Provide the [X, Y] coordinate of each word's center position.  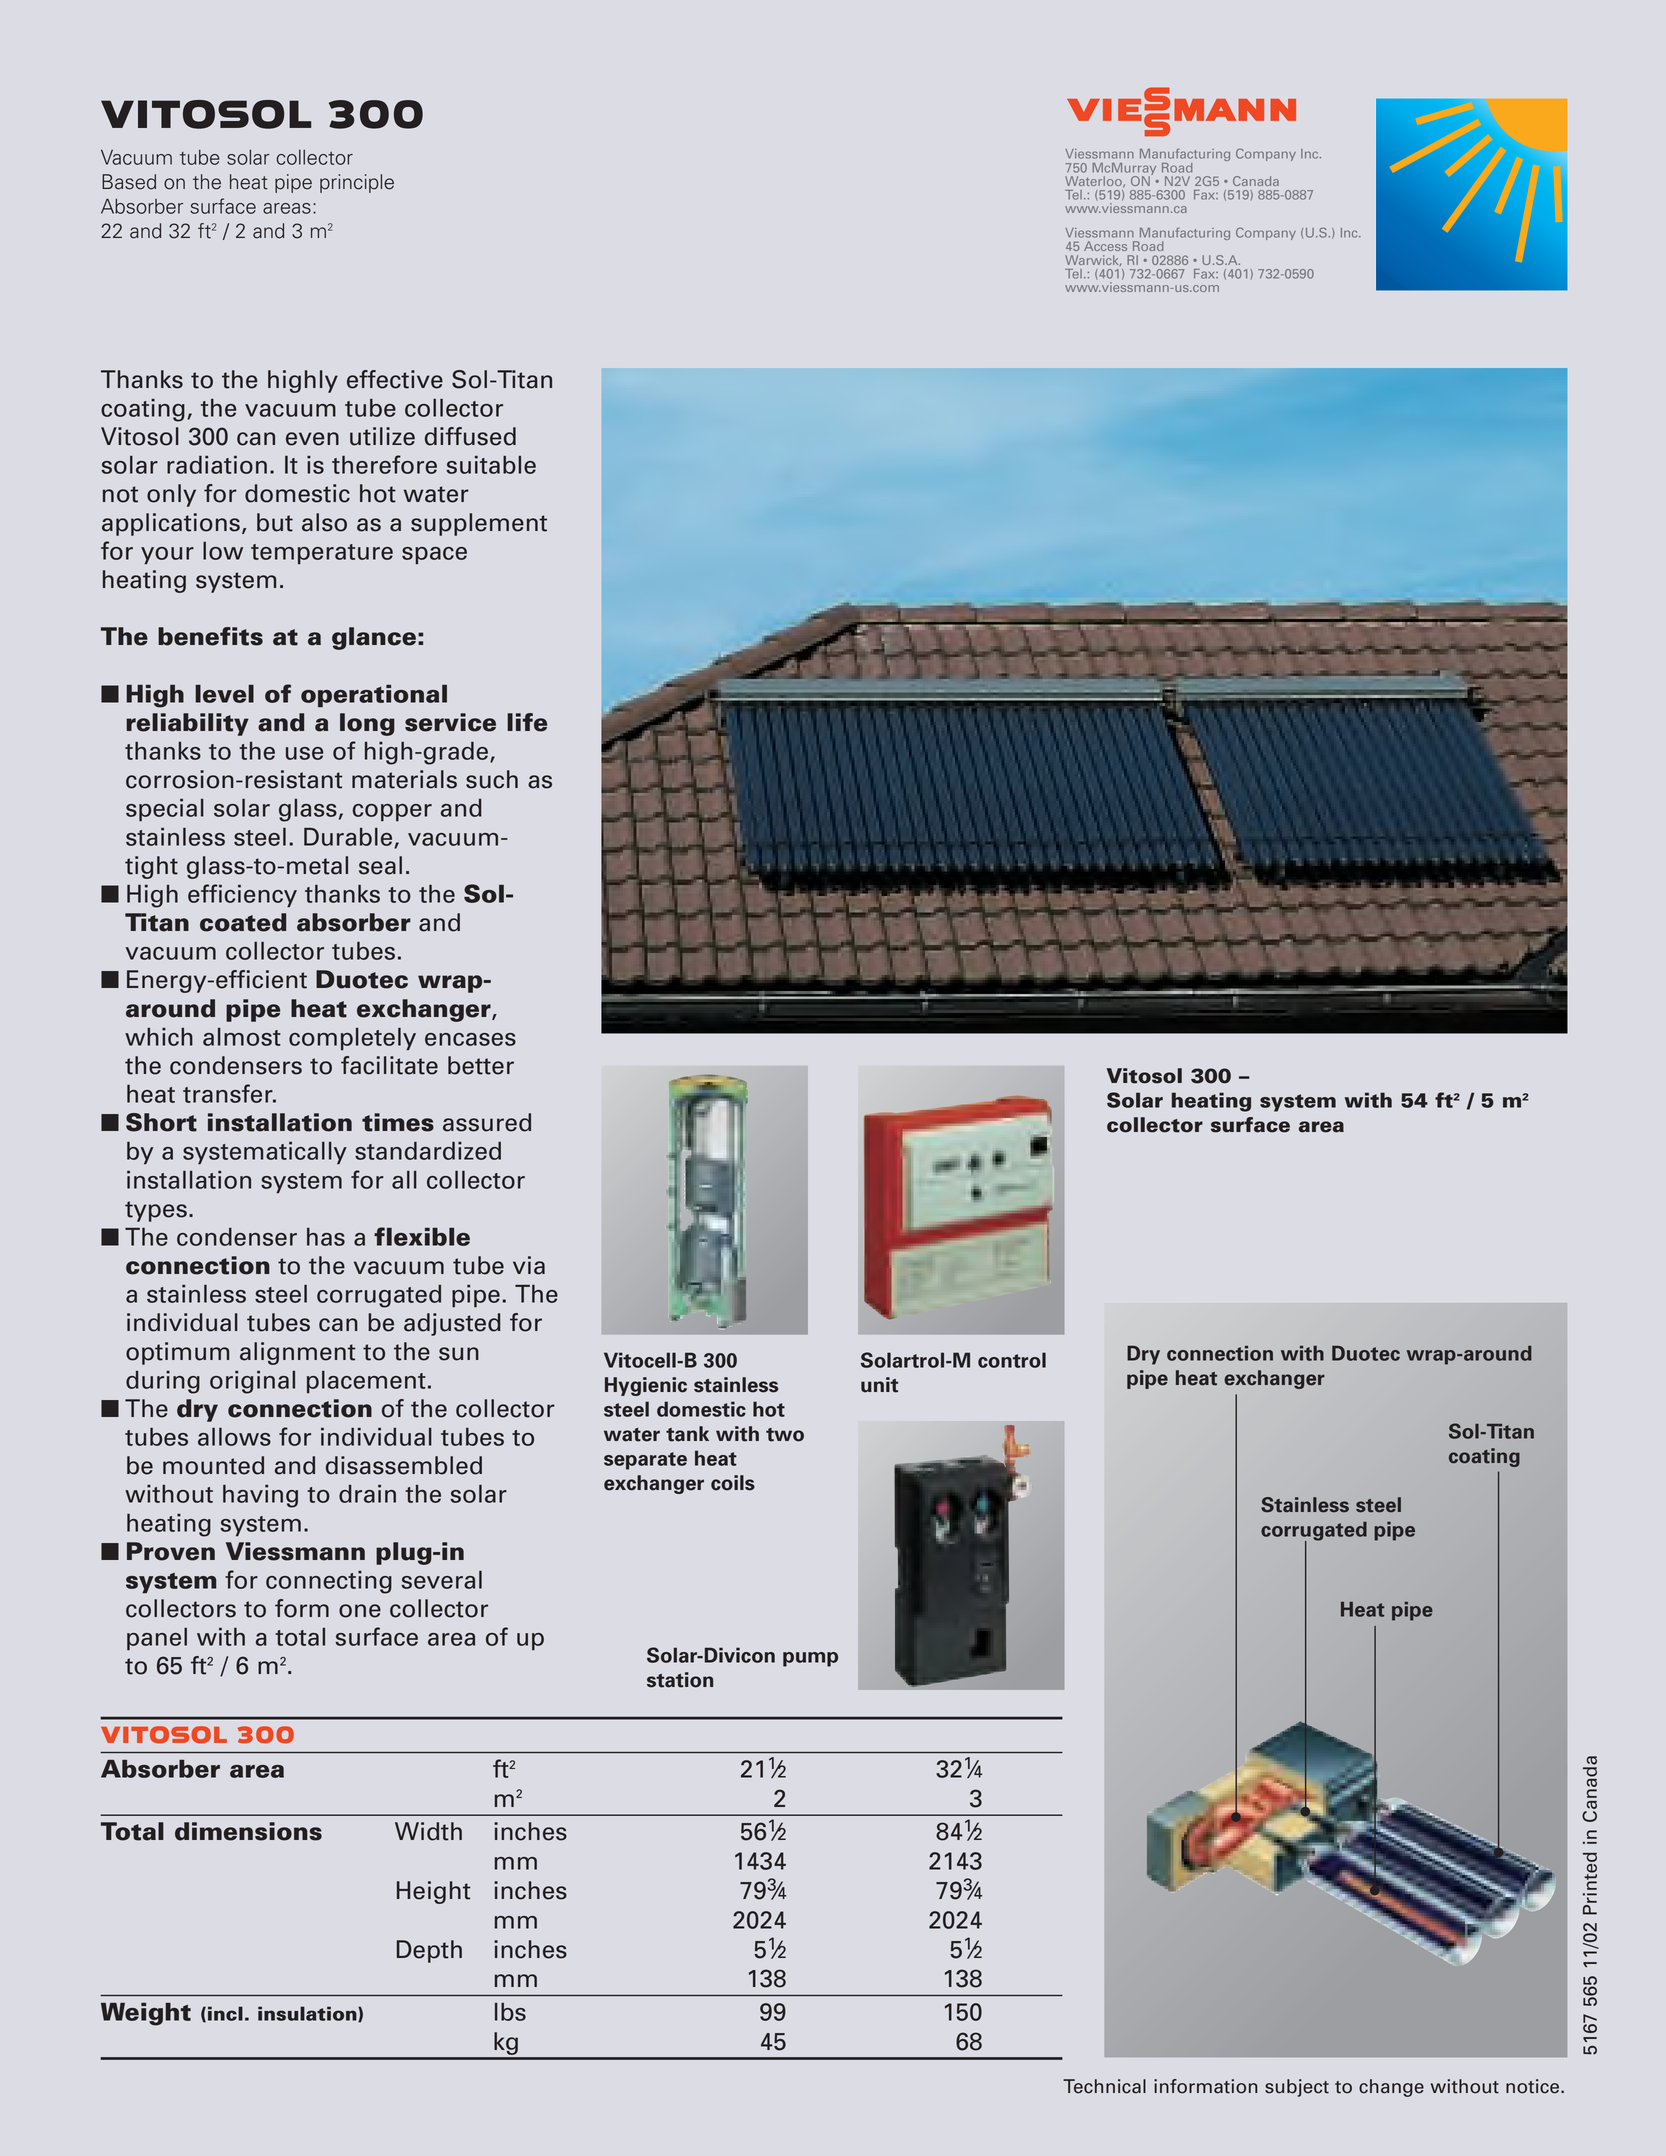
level [224, 694]
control [1012, 1360]
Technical [1104, 2086]
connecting [329, 1582]
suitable [491, 464]
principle [357, 183]
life [527, 722]
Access [1105, 246]
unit [879, 1385]
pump [810, 1659]
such [492, 779]
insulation [308, 2014]
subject [1297, 2088]
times [398, 1122]
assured [487, 1122]
